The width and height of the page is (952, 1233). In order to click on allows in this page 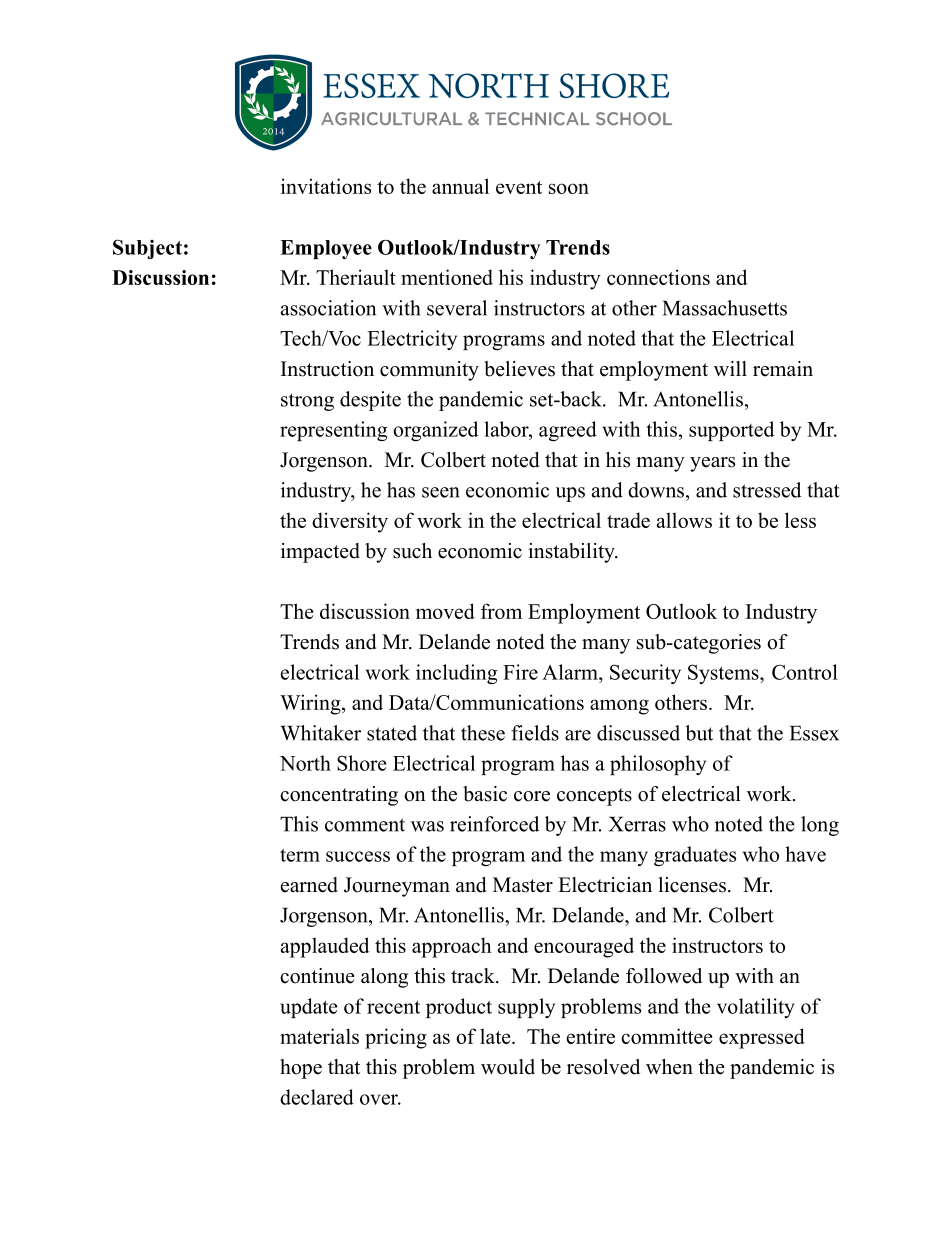, I will do `click(684, 520)`.
